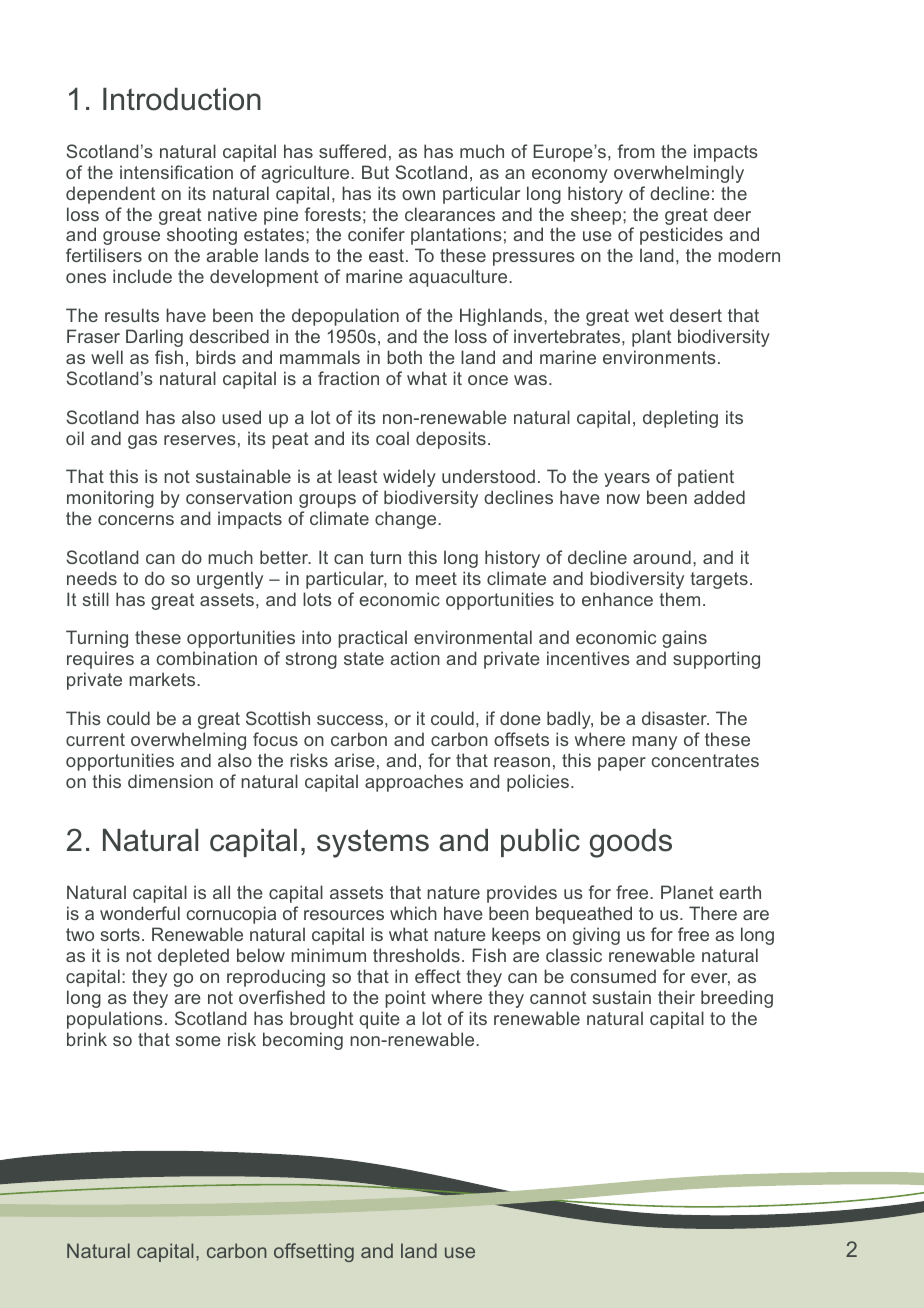 This page has width=924, height=1308. I want to click on offsetting, so click(314, 1252).
